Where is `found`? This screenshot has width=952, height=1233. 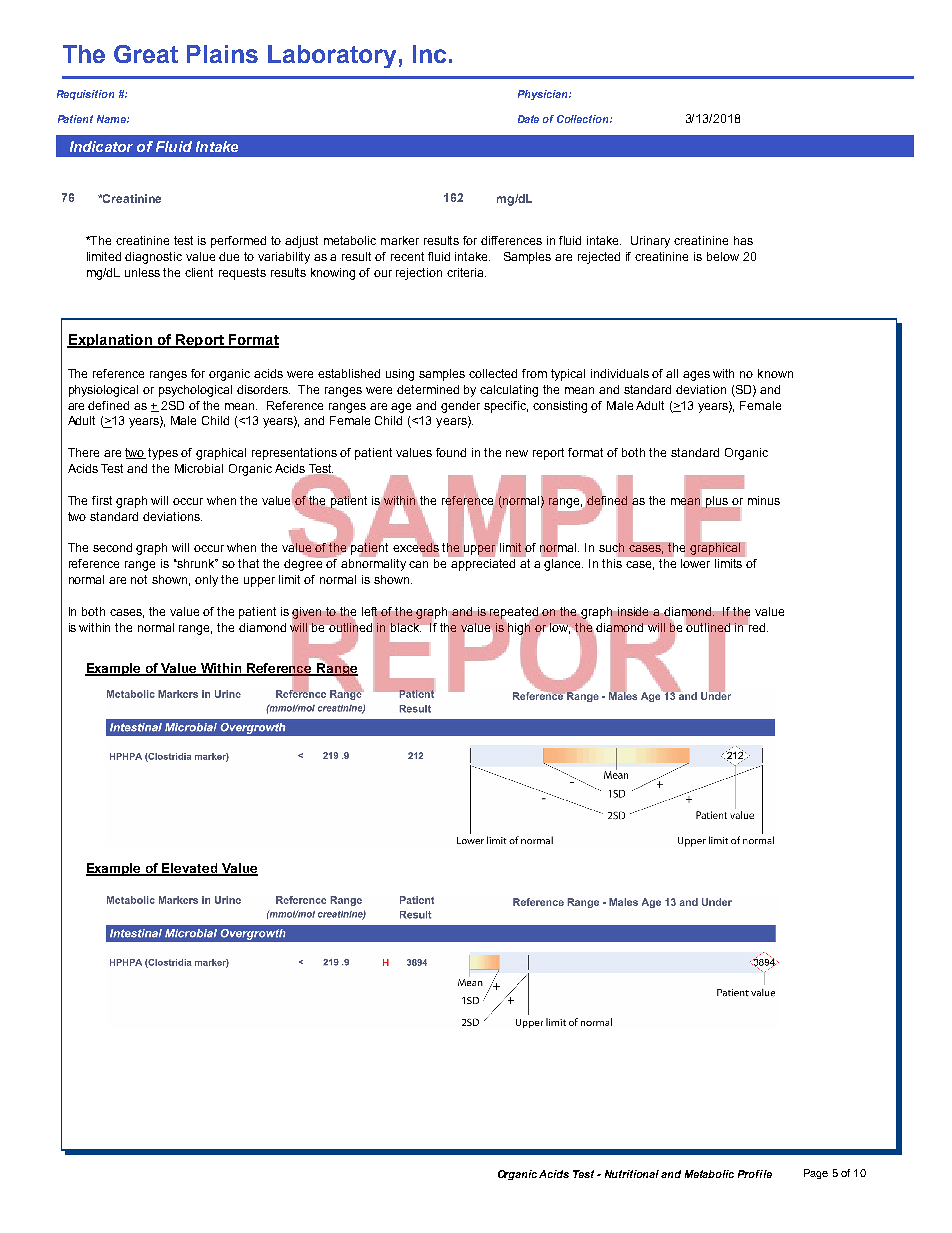 found is located at coordinates (451, 452).
